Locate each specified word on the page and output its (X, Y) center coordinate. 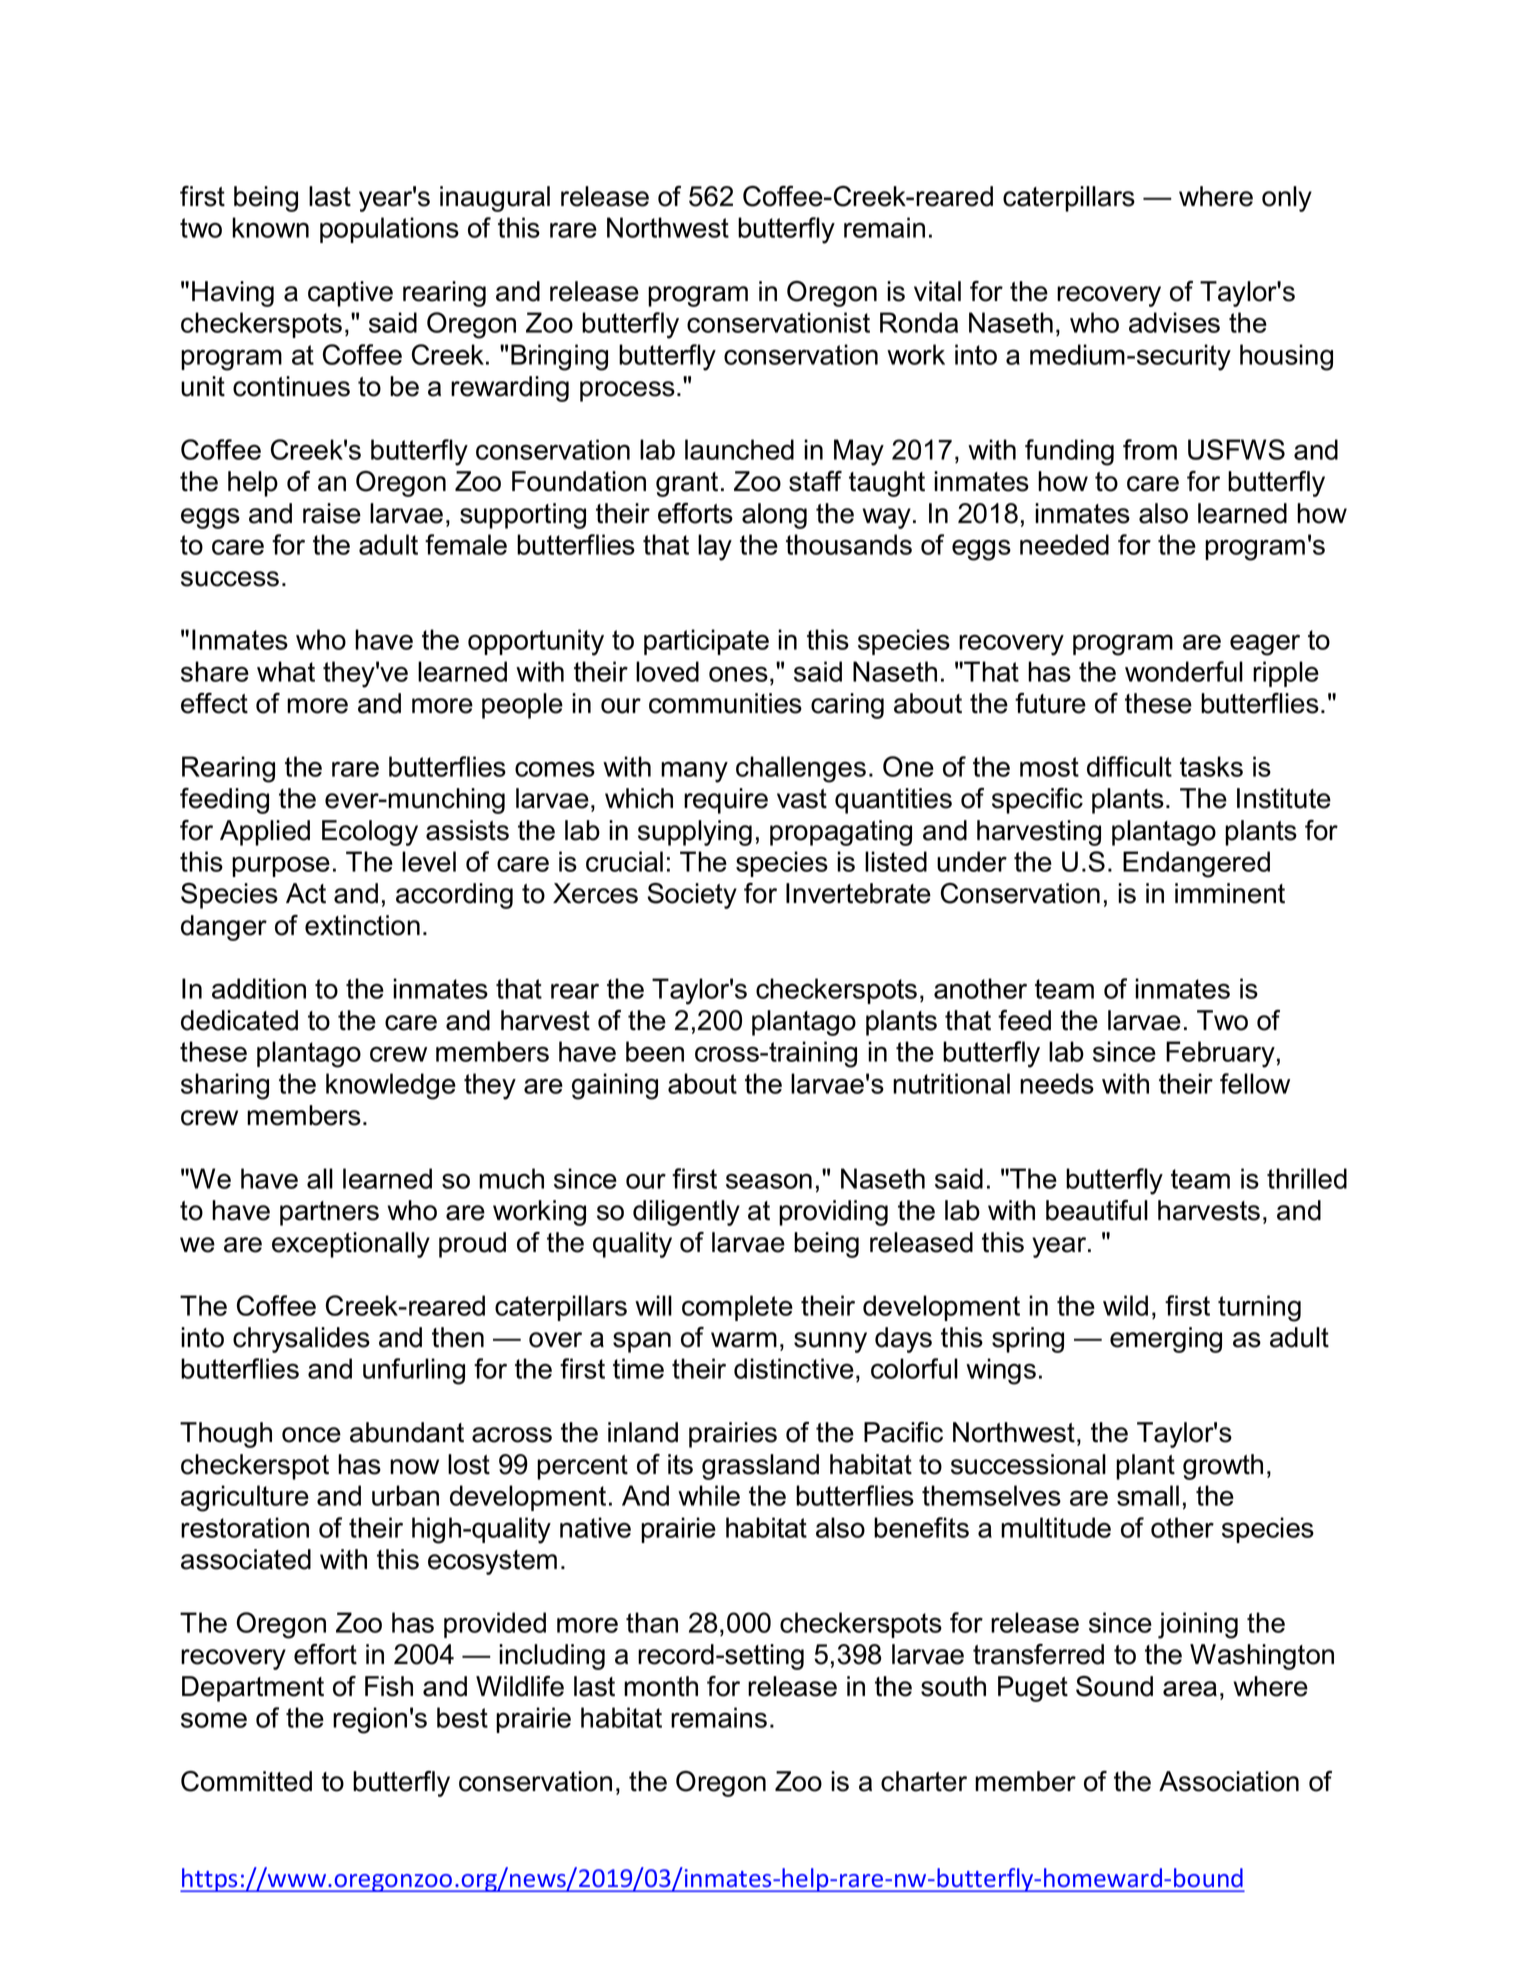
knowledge (391, 1086)
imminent (1230, 893)
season (769, 1181)
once (311, 1435)
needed (1064, 544)
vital (937, 291)
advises (1174, 322)
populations (389, 230)
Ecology (370, 833)
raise (332, 513)
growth (1223, 1467)
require (726, 801)
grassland (760, 1467)
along (774, 516)
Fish (389, 1686)
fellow (1255, 1083)
